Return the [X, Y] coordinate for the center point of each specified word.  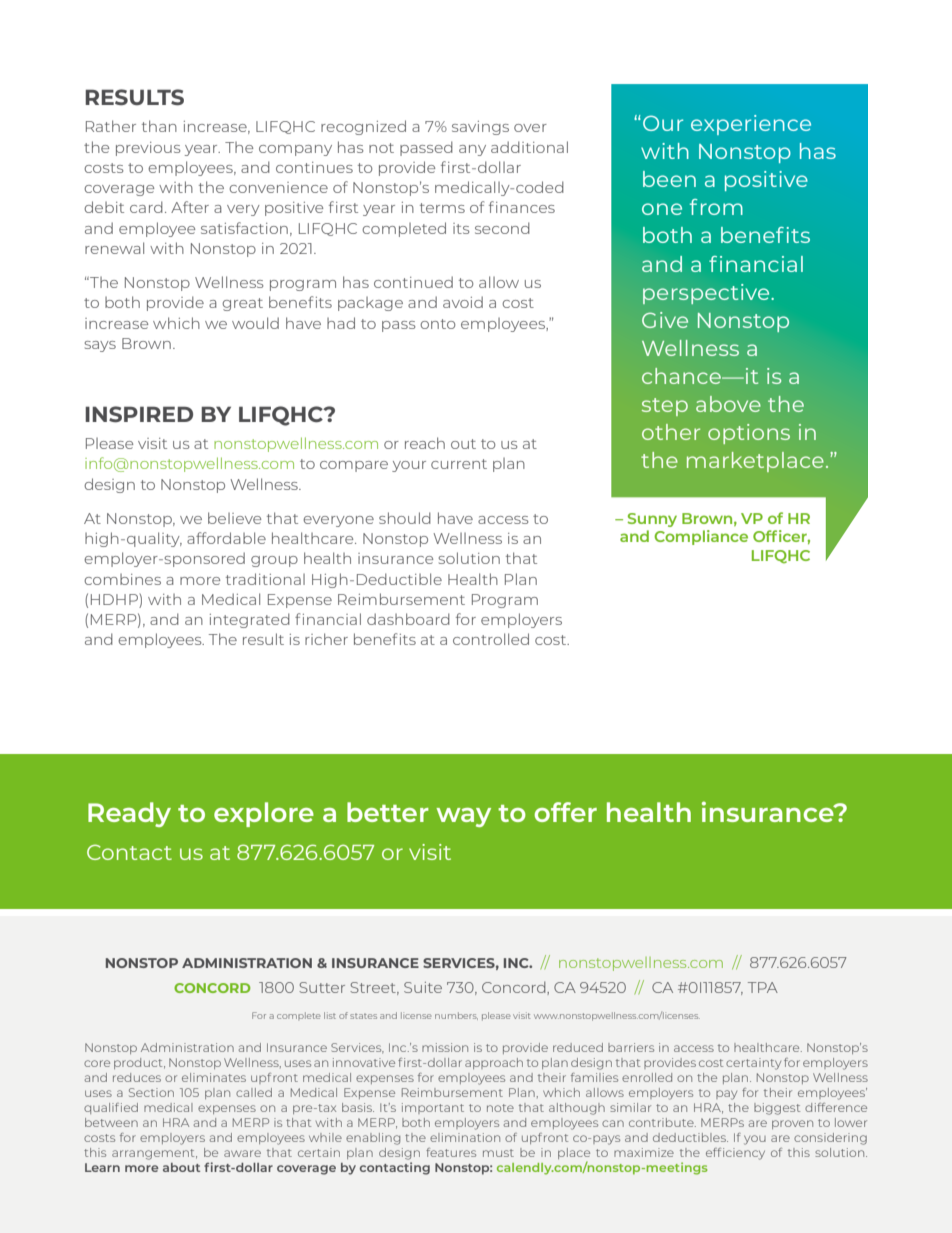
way [463, 817]
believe [234, 518]
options [749, 434]
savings [480, 128]
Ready [129, 814]
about [181, 1167]
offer [565, 812]
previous [148, 149]
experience [751, 125]
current [459, 464]
